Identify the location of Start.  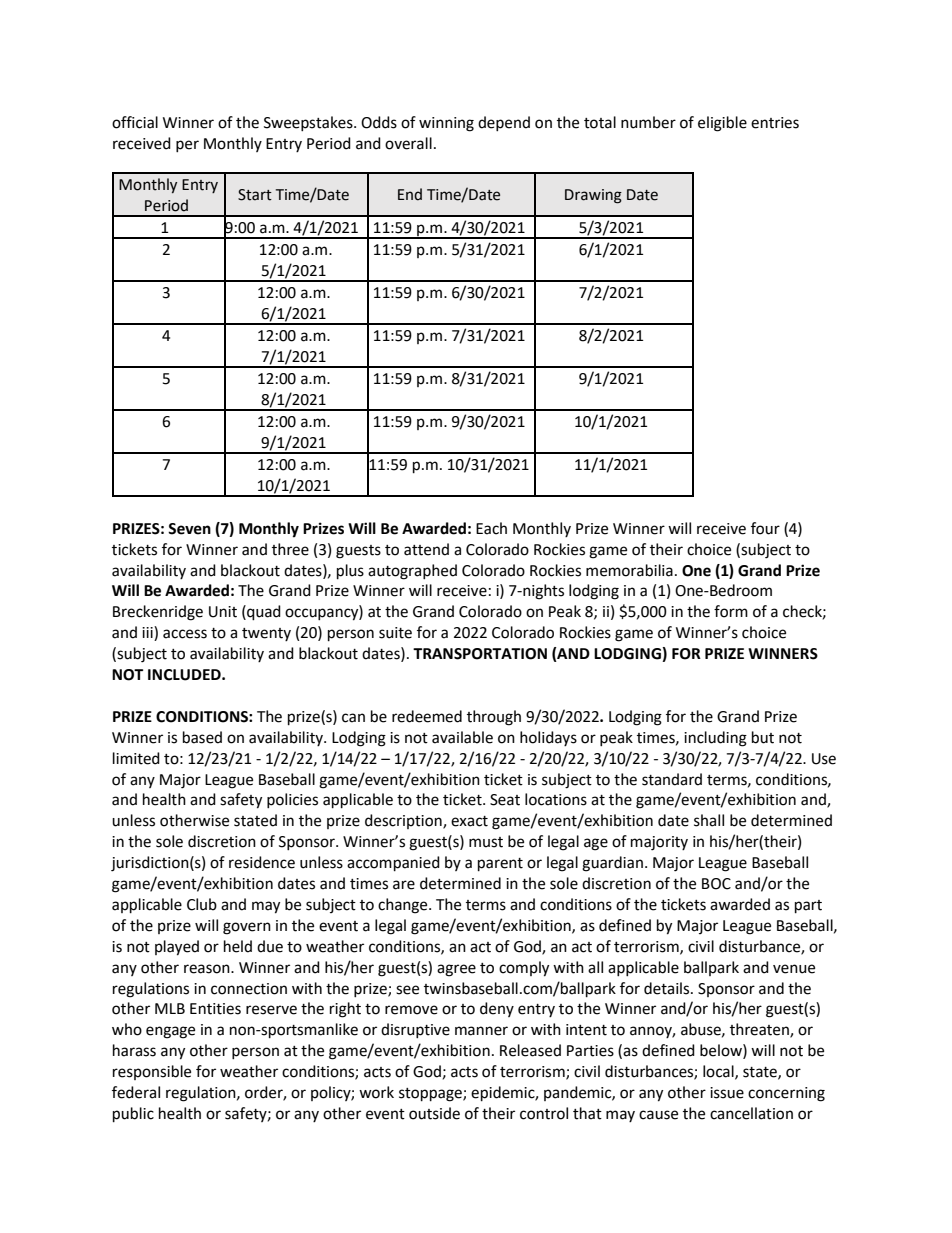
(255, 195).
